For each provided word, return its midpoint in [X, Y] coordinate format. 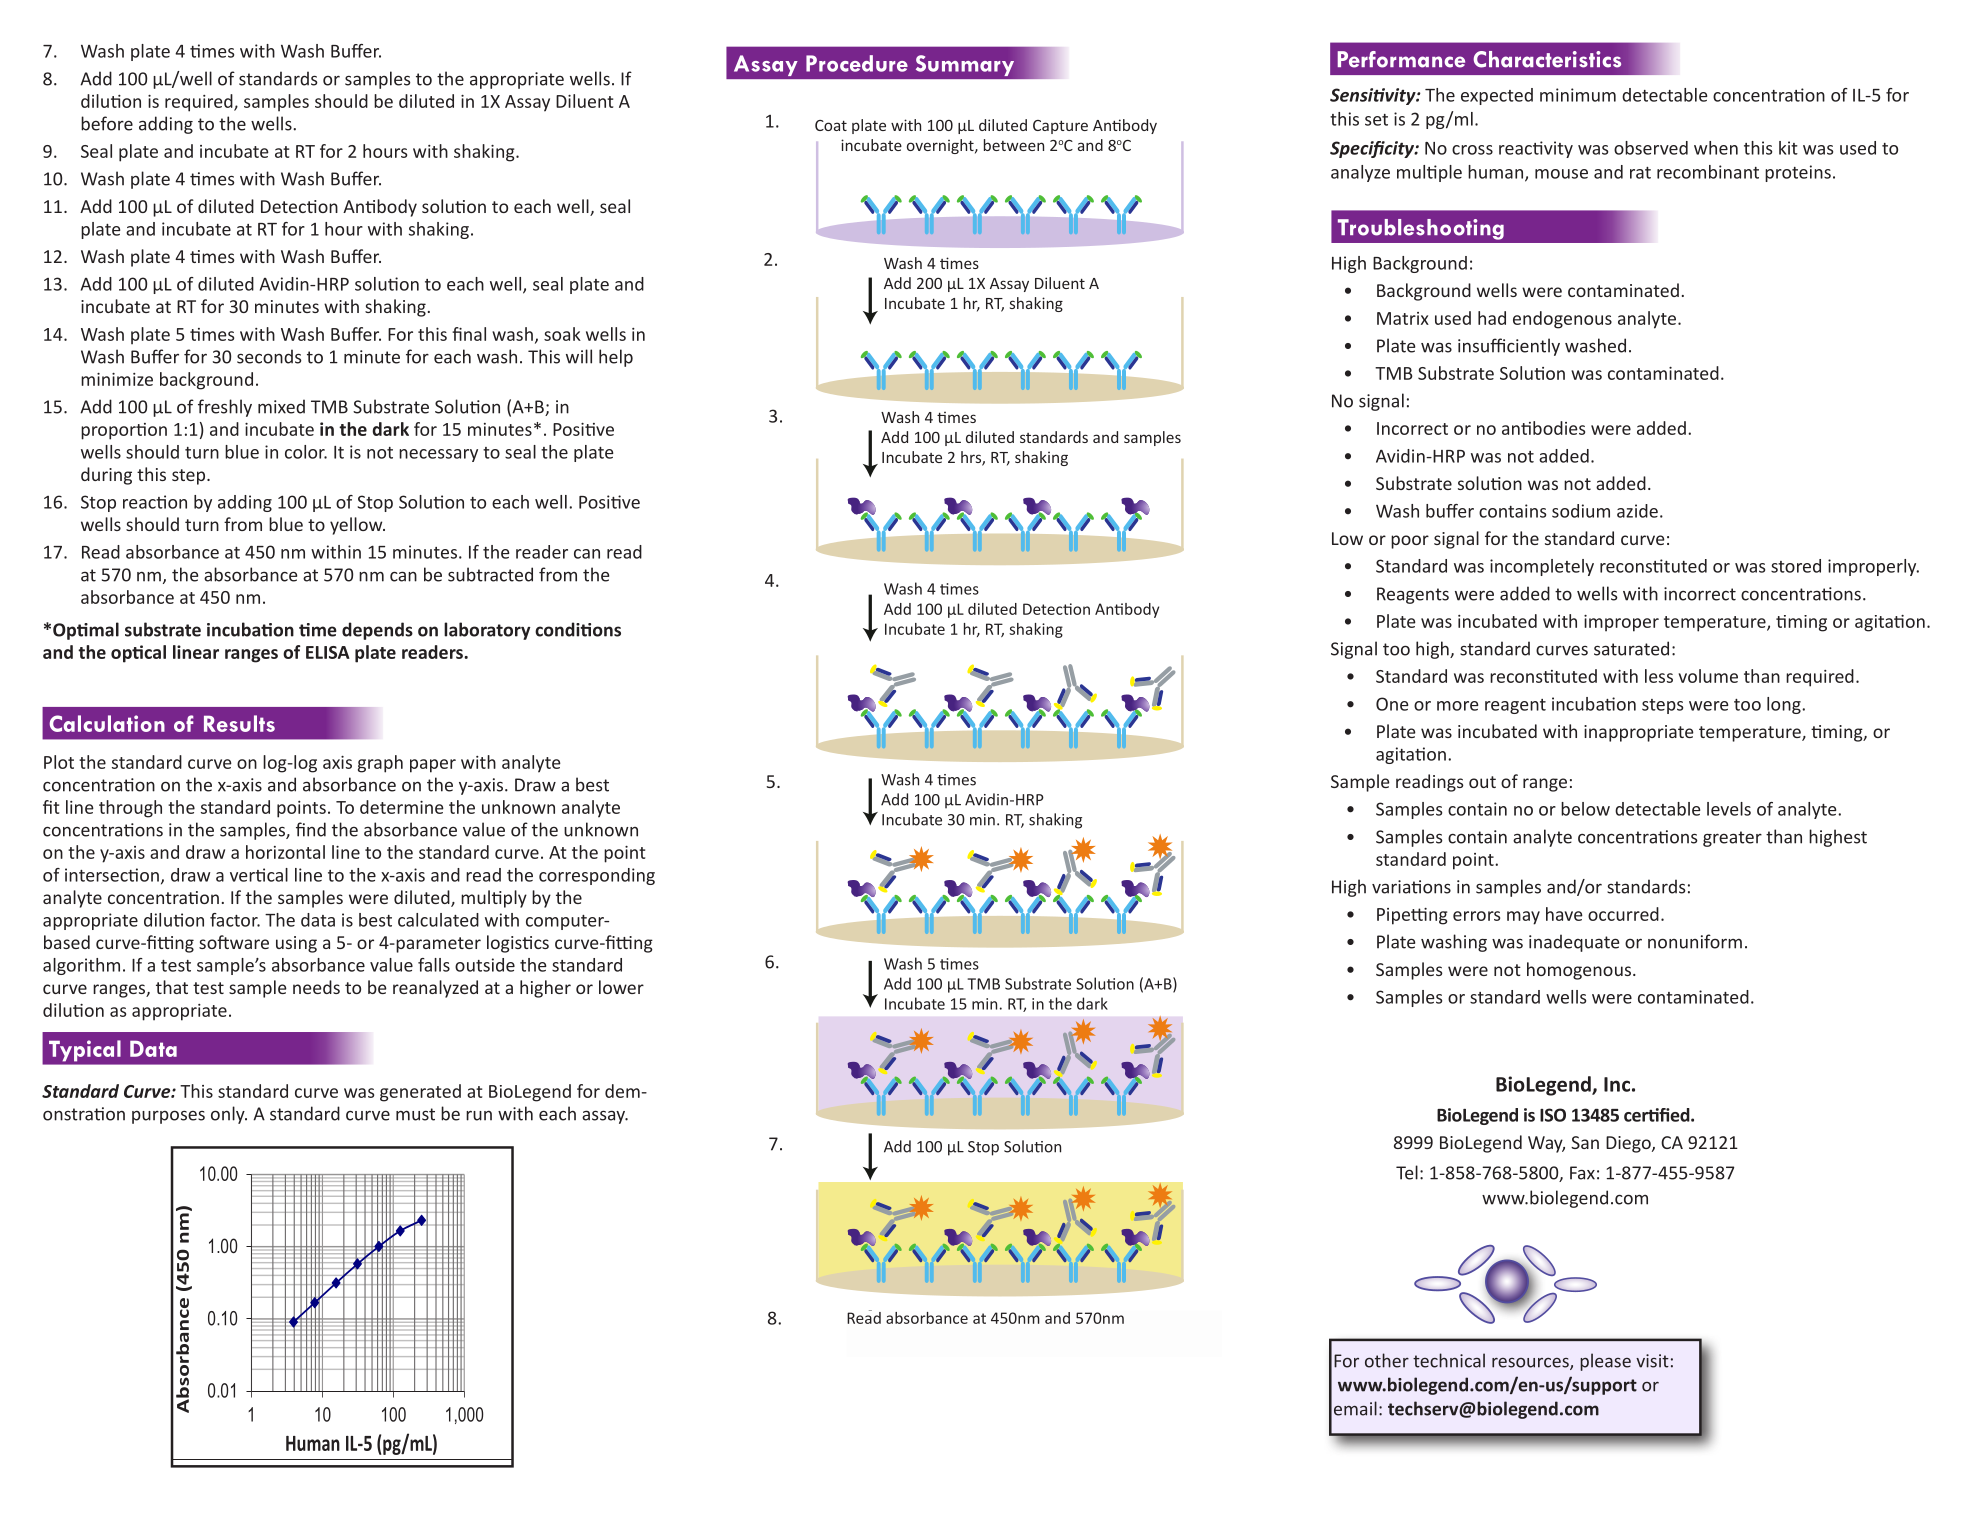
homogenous [1579, 971]
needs [316, 987]
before [107, 123]
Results [239, 723]
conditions [578, 629]
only [229, 1115]
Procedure [857, 63]
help [616, 358]
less [1659, 676]
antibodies [1543, 428]
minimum [1578, 95]
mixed [281, 406]
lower [621, 987]
